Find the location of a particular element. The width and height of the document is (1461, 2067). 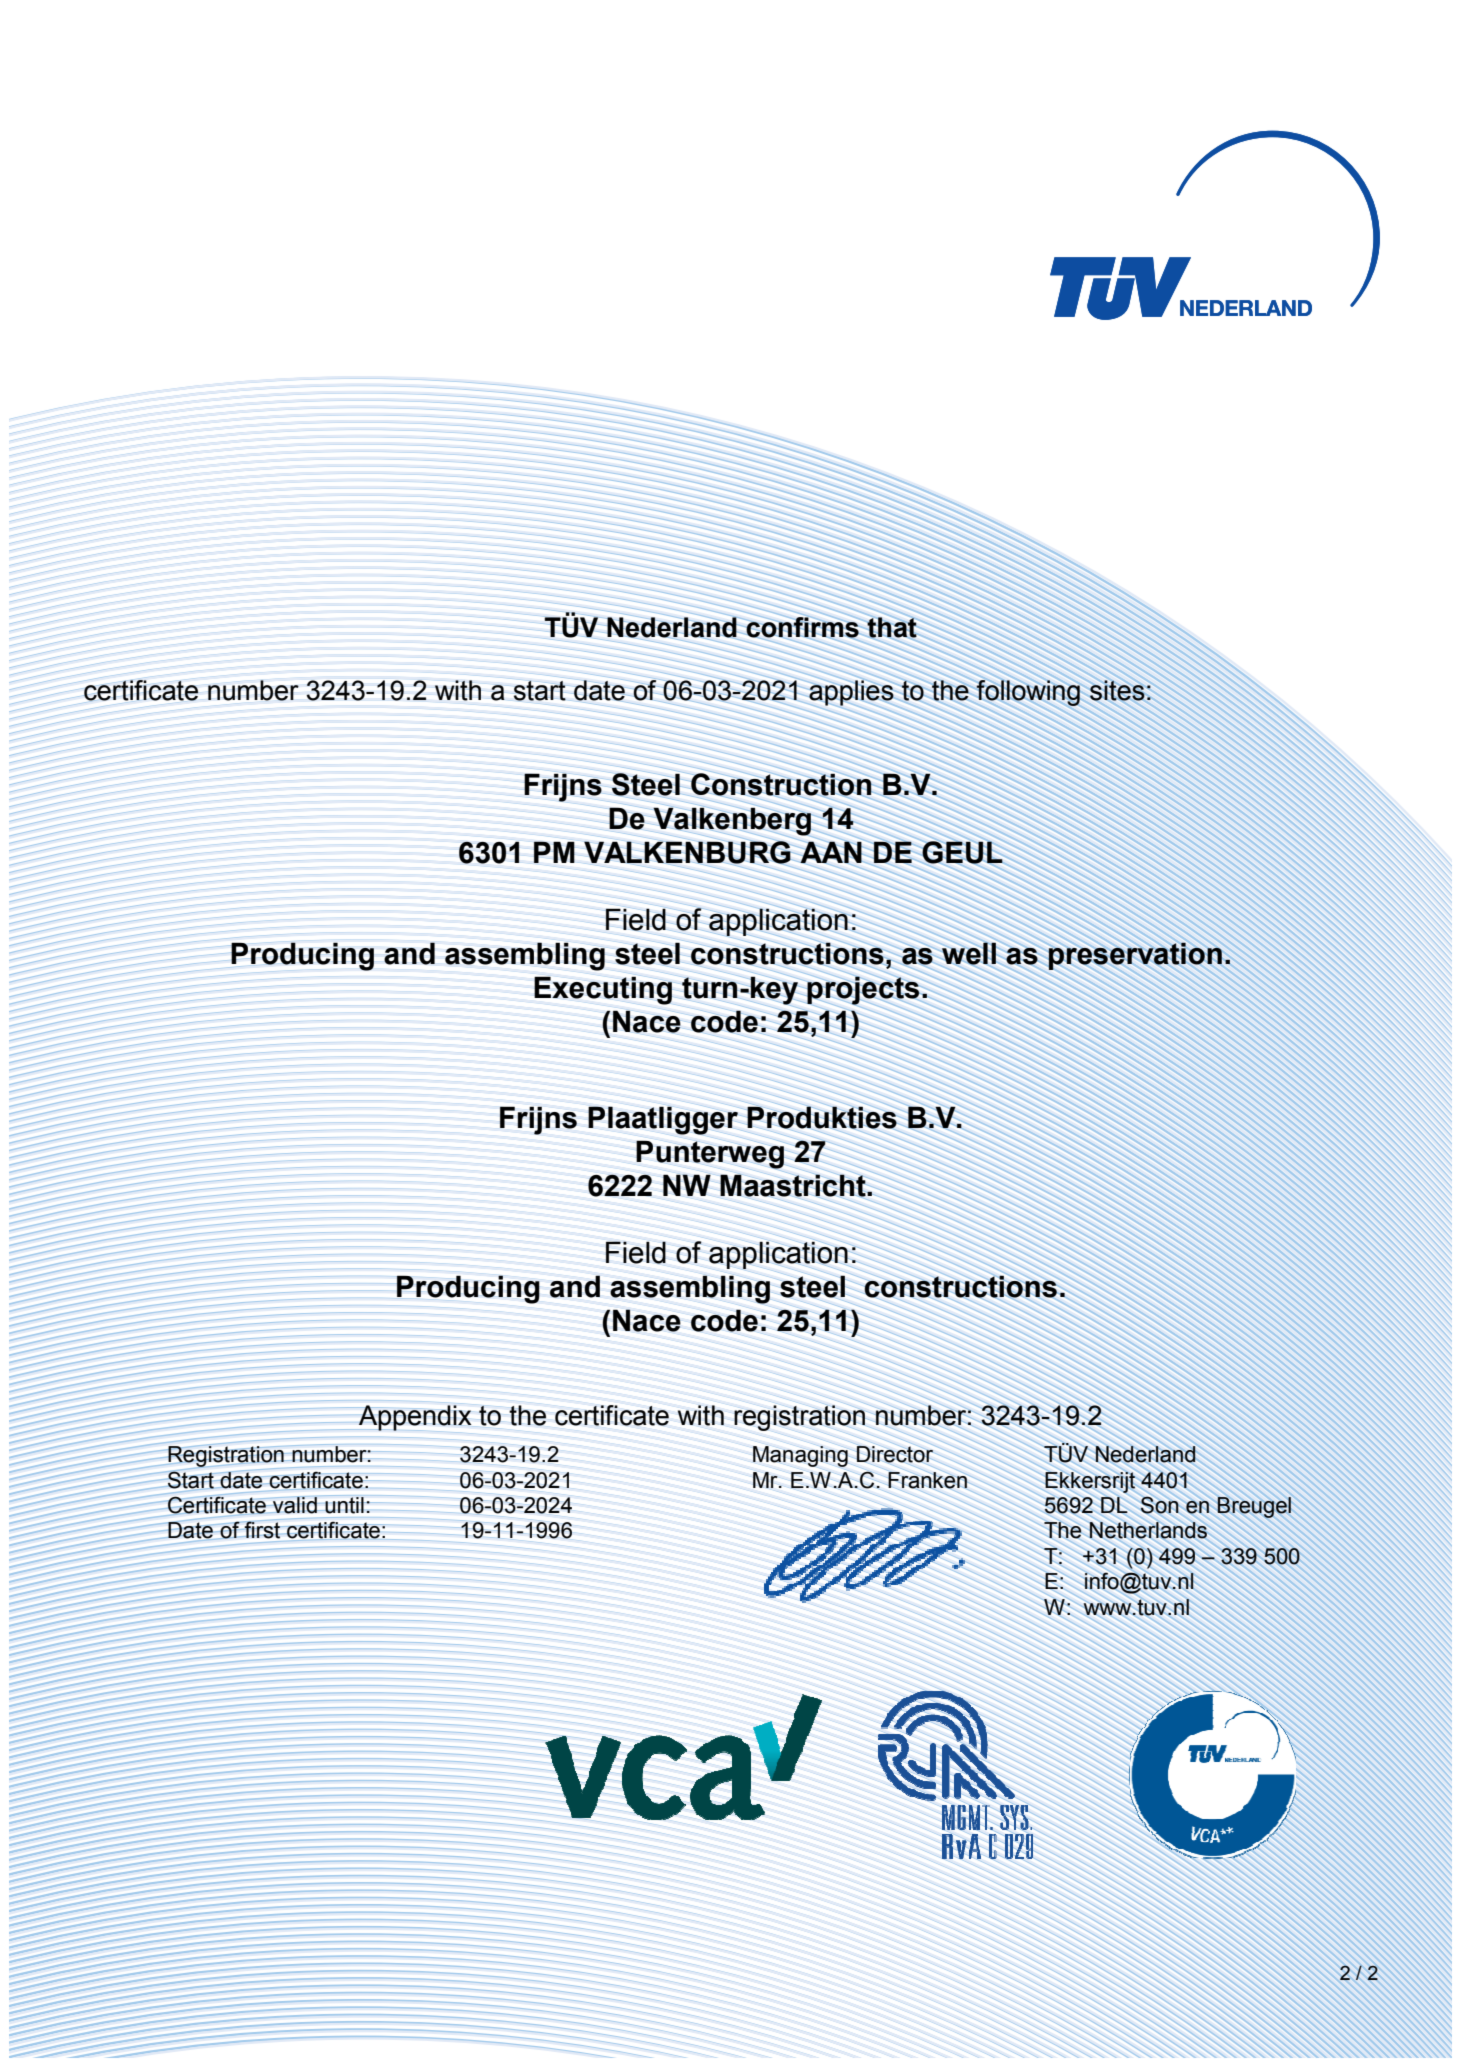

Maastricht is located at coordinates (794, 1185).
